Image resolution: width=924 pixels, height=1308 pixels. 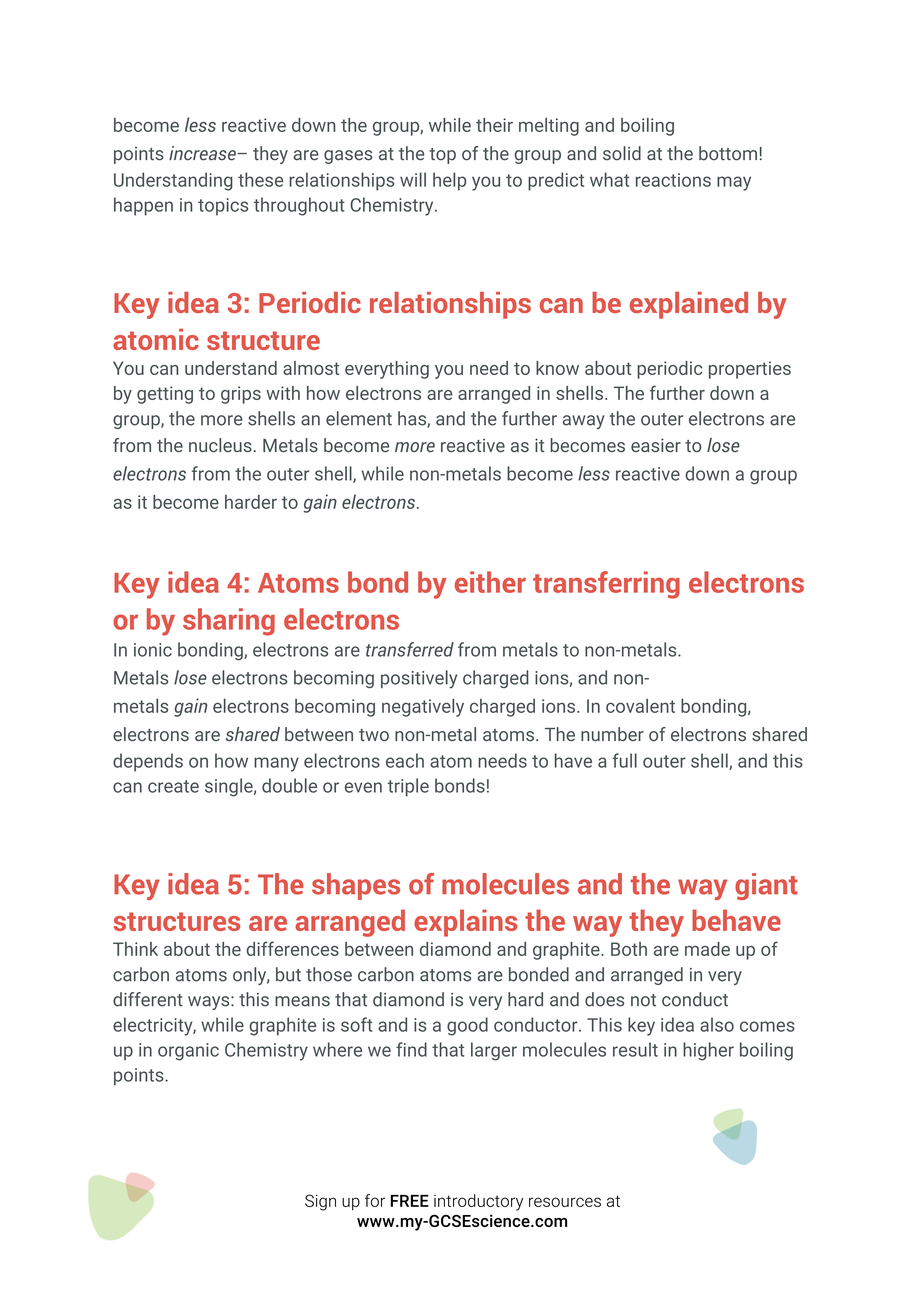 I want to click on giant, so click(x=766, y=886).
